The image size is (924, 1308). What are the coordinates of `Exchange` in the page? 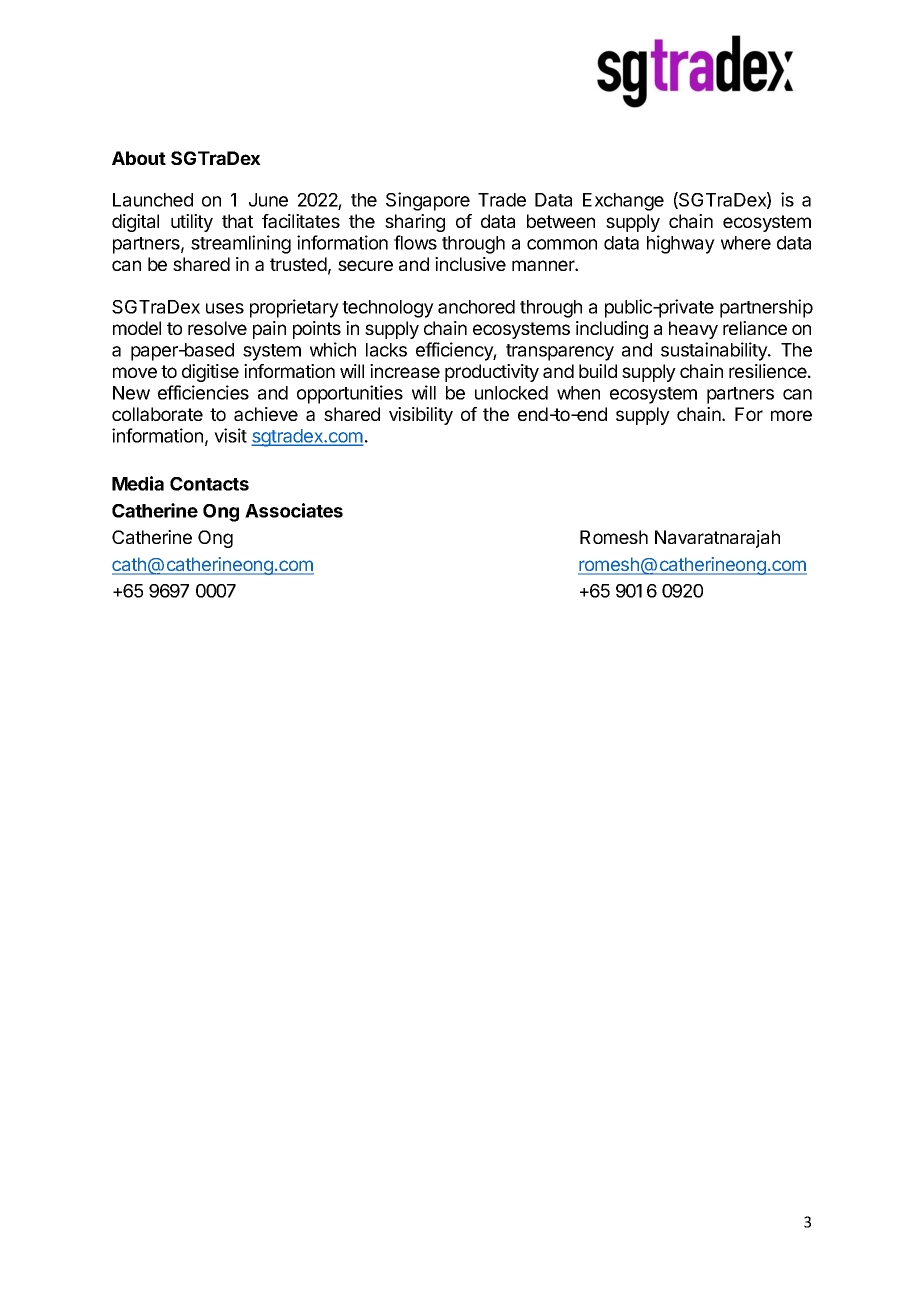 It's located at (623, 202).
